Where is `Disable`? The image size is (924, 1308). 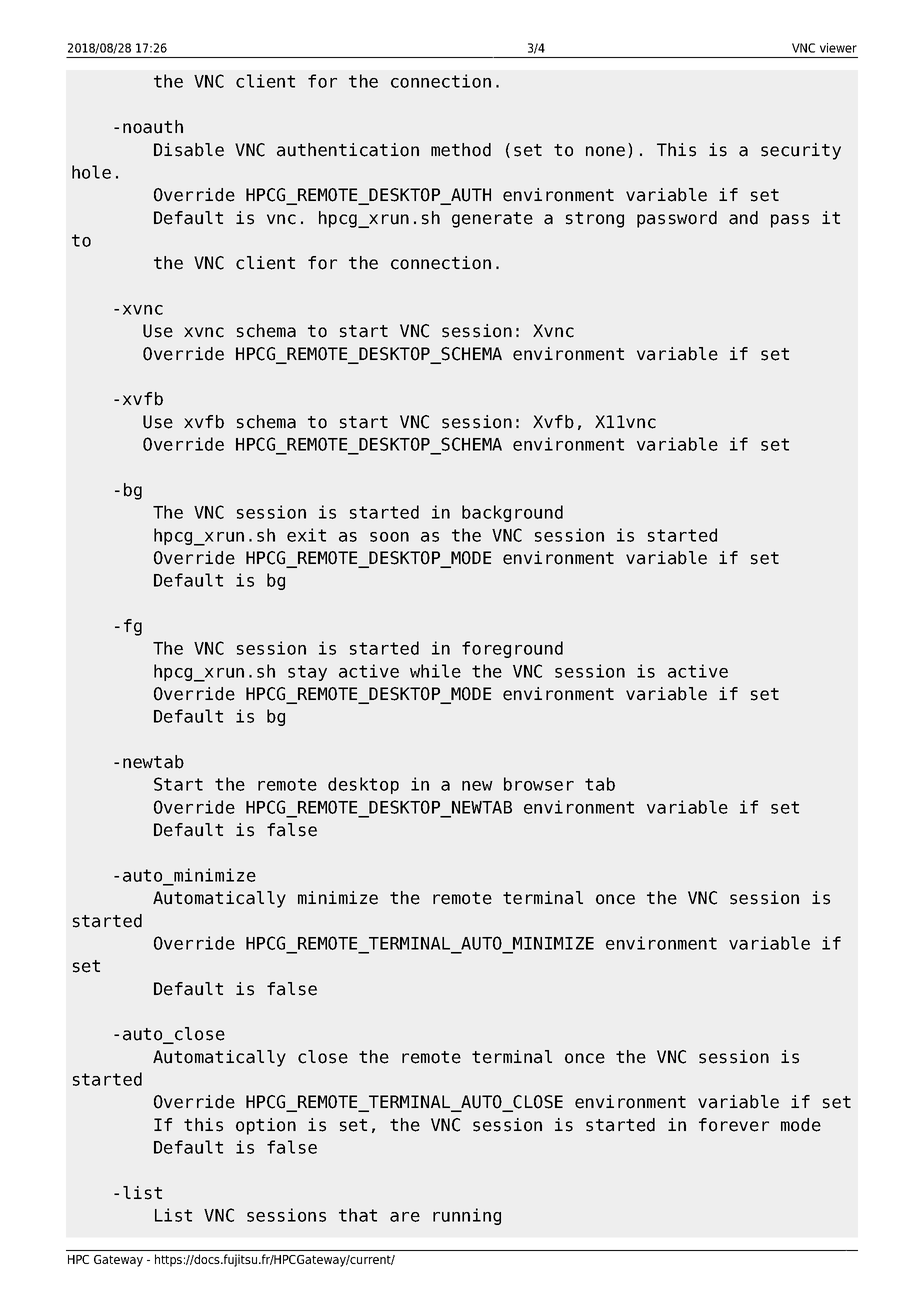 Disable is located at coordinates (189, 150).
